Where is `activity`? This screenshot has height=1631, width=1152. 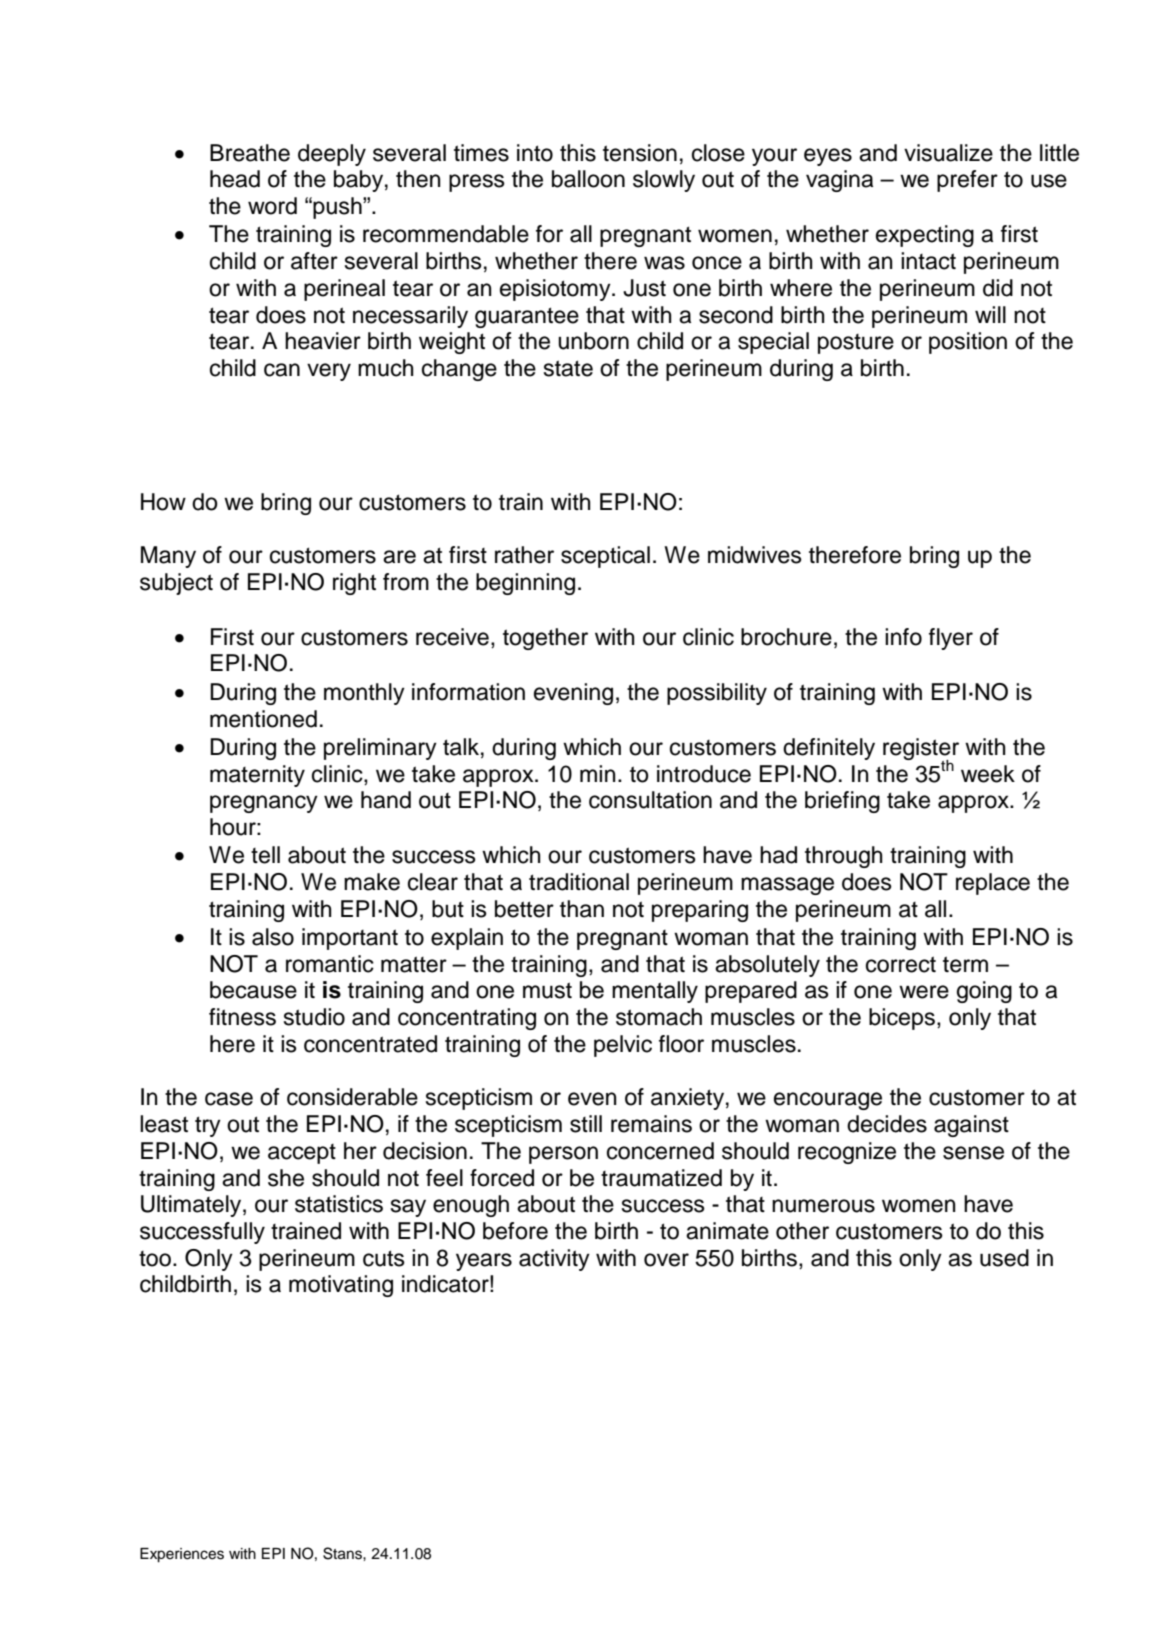
activity is located at coordinates (554, 1260).
